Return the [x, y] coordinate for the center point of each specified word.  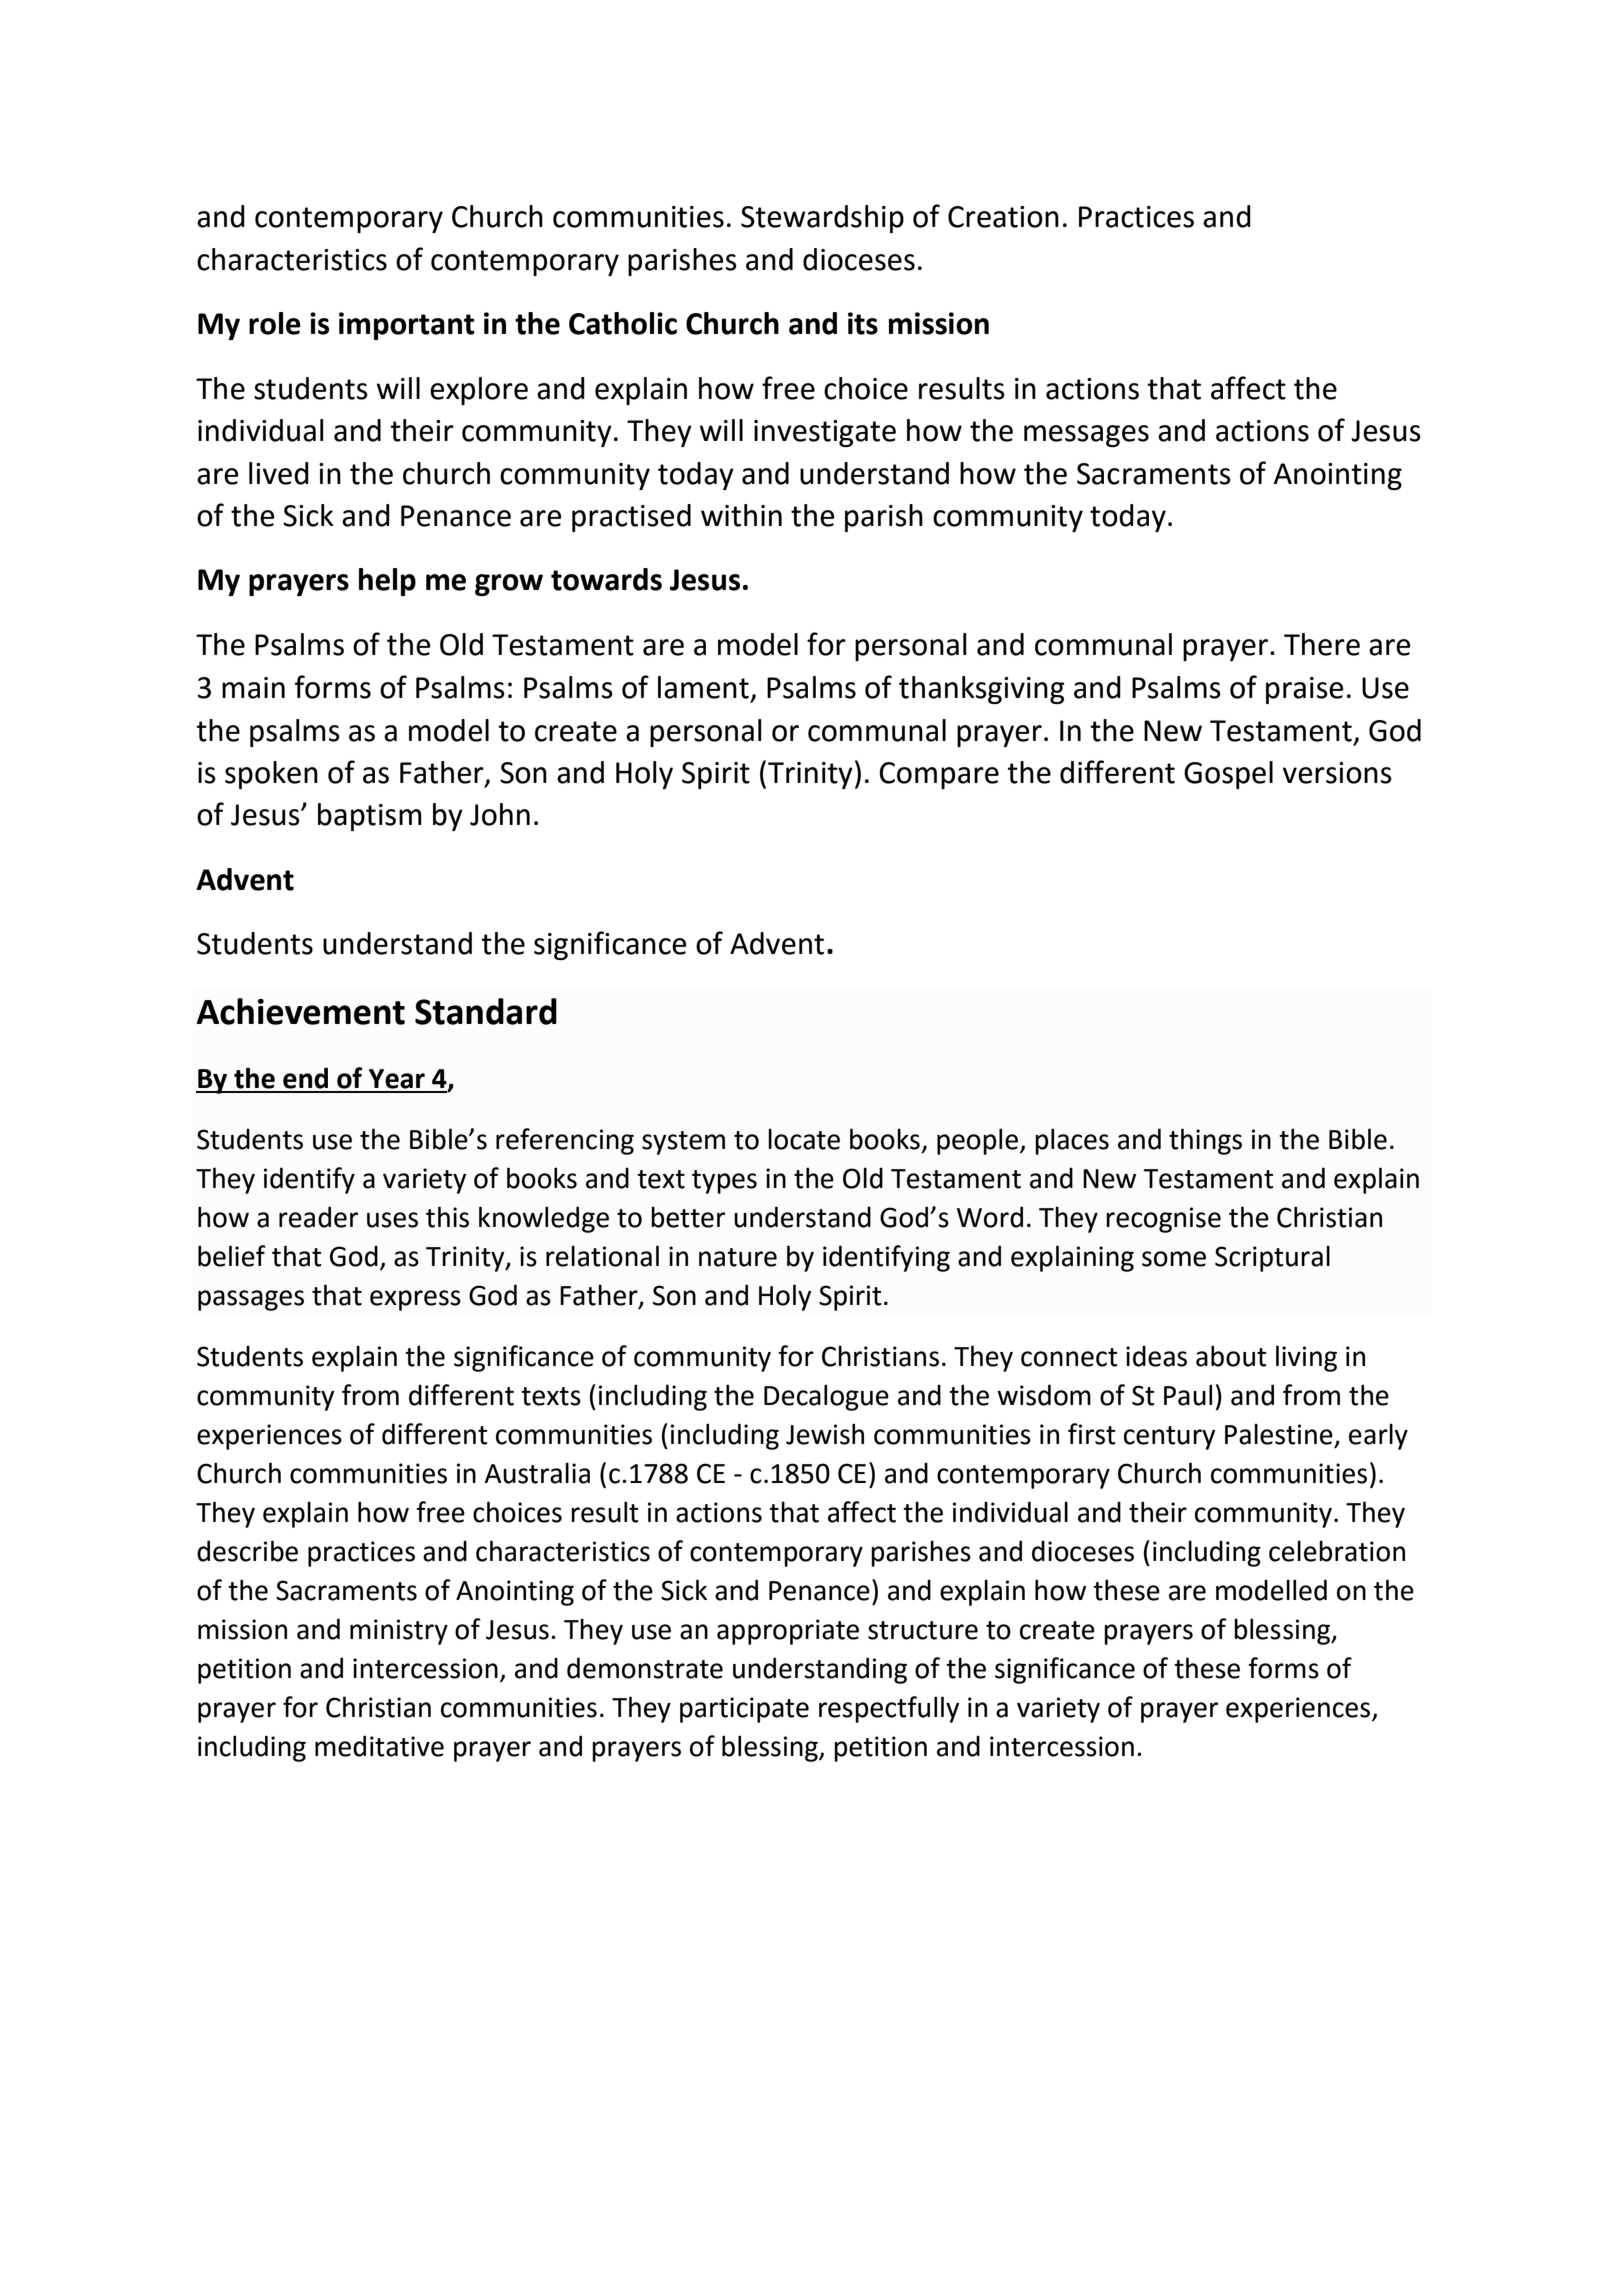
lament [703, 687]
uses [392, 1220]
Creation [1003, 217]
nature [738, 1257]
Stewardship [822, 219]
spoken [271, 775]
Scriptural [1272, 1258]
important [407, 326]
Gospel [1228, 775]
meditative [379, 1746]
